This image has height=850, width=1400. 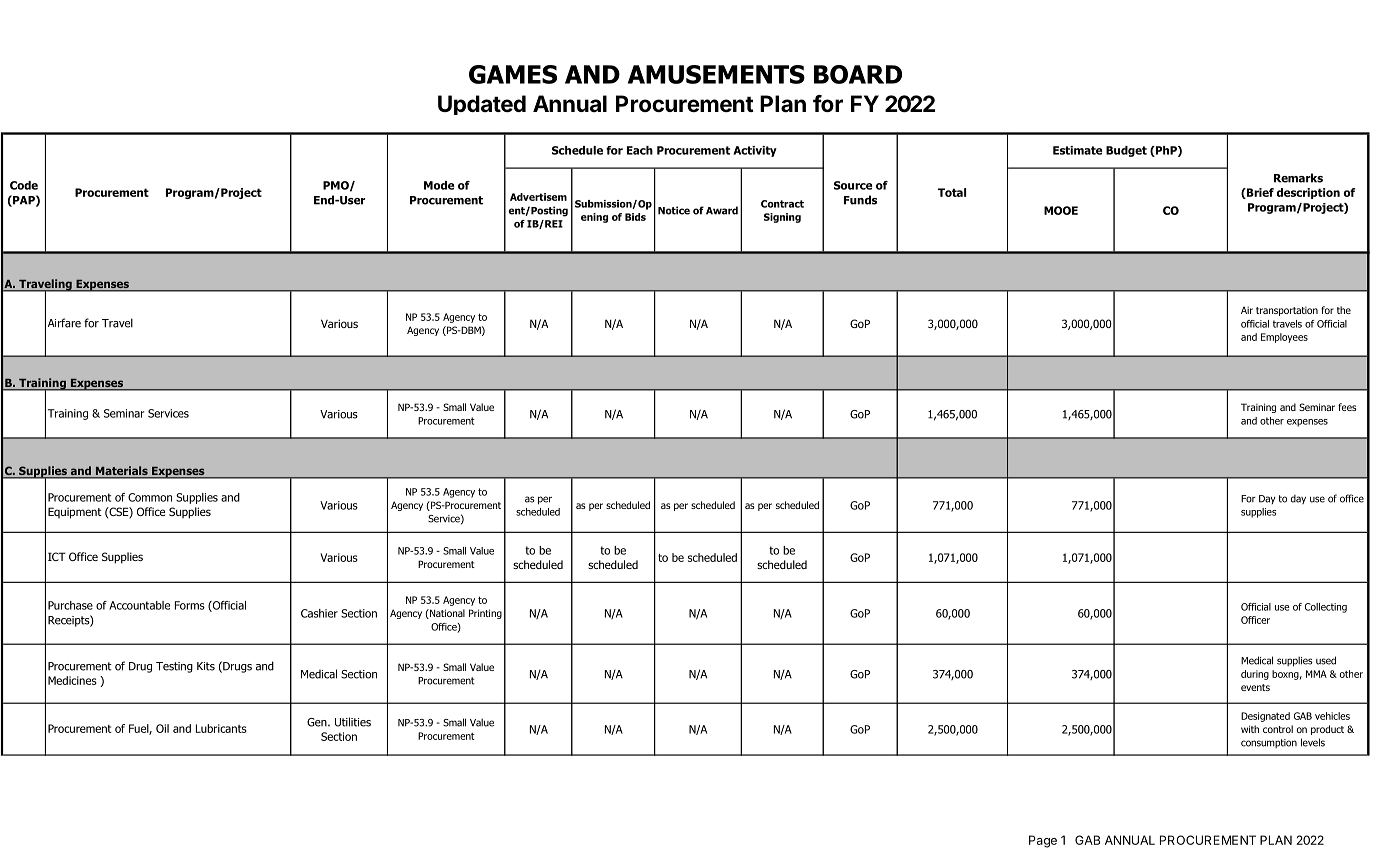 I want to click on fees, so click(x=1347, y=407).
